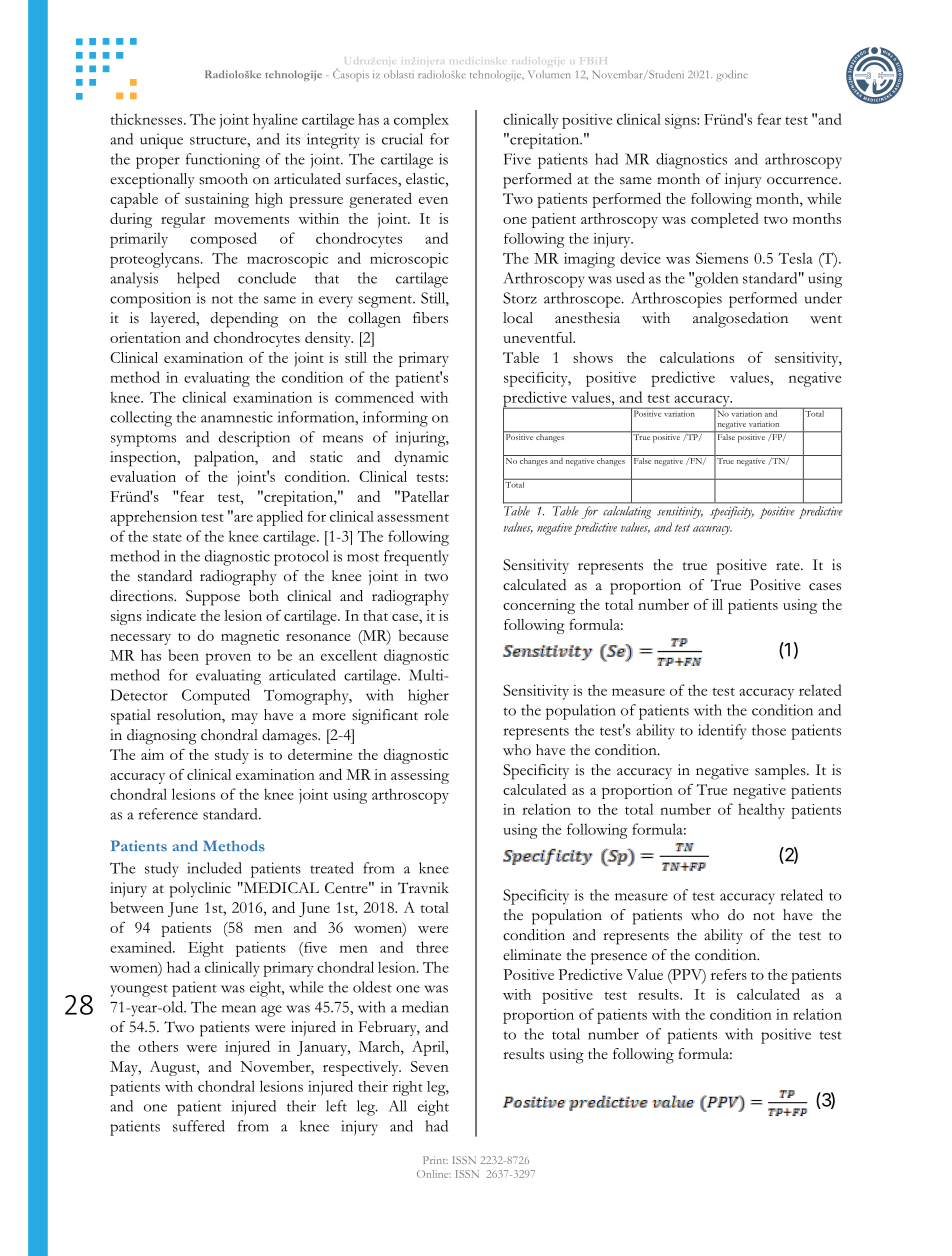  Describe the element at coordinates (423, 635) in the screenshot. I see `because` at that location.
